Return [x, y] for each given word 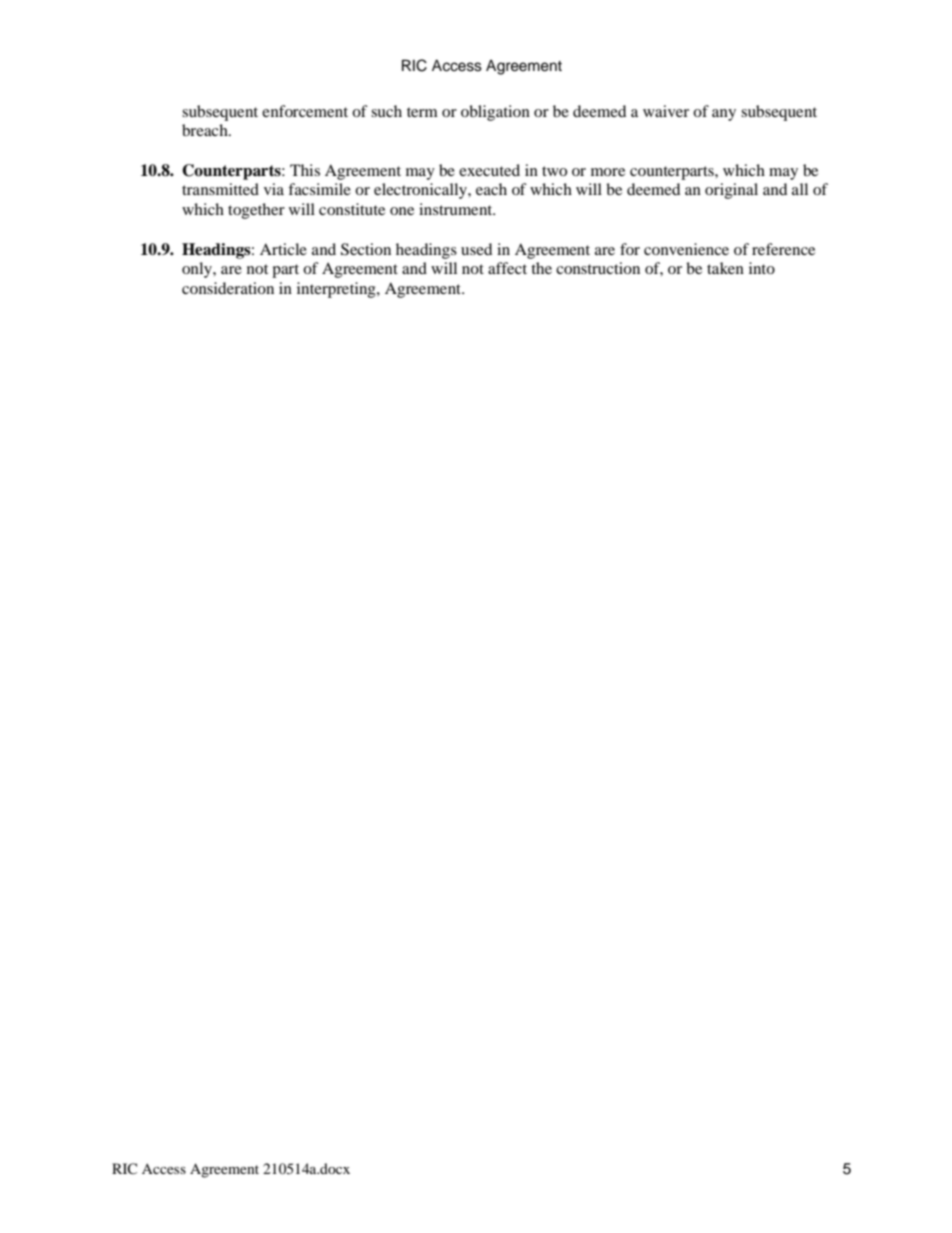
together [256, 211]
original [731, 191]
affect [507, 268]
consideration [228, 288]
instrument [457, 209]
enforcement [305, 111]
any [724, 115]
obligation [495, 113]
